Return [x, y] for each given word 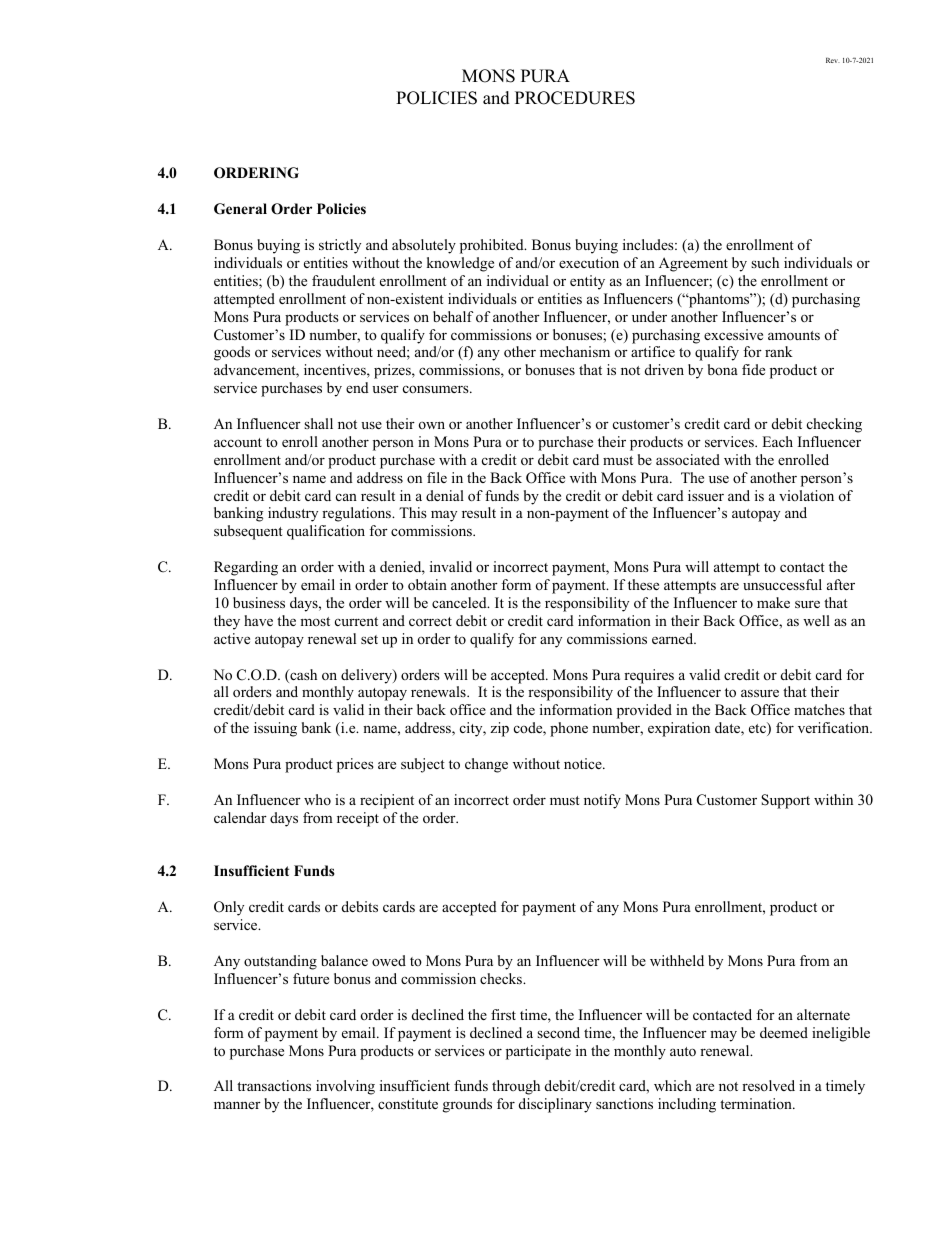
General [240, 209]
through [516, 1087]
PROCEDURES [575, 98]
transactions [274, 1085]
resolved [768, 1085]
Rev [833, 60]
